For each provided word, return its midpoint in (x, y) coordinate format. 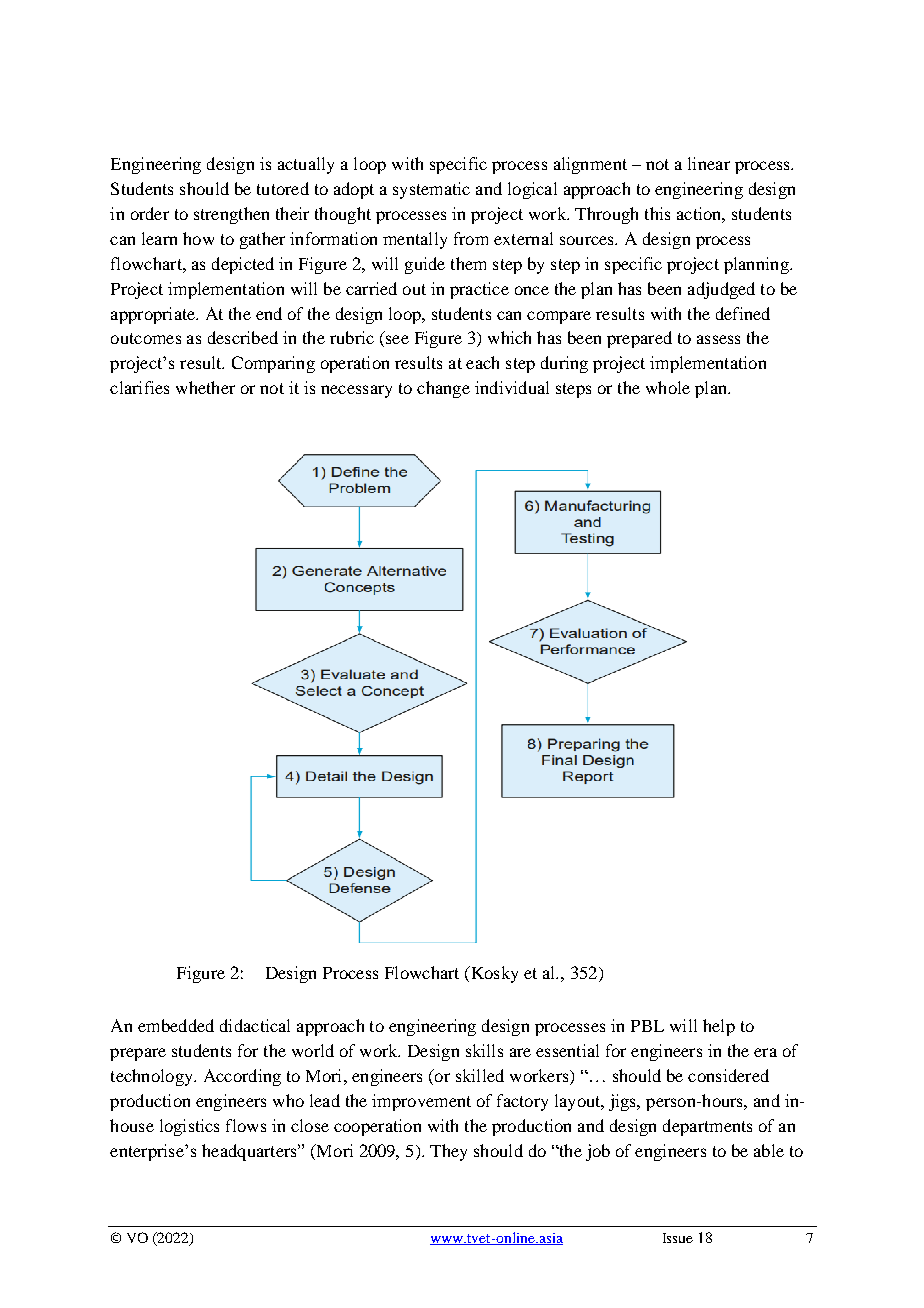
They (448, 1152)
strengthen (231, 215)
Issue (678, 1238)
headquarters (250, 1152)
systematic (431, 190)
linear (709, 163)
